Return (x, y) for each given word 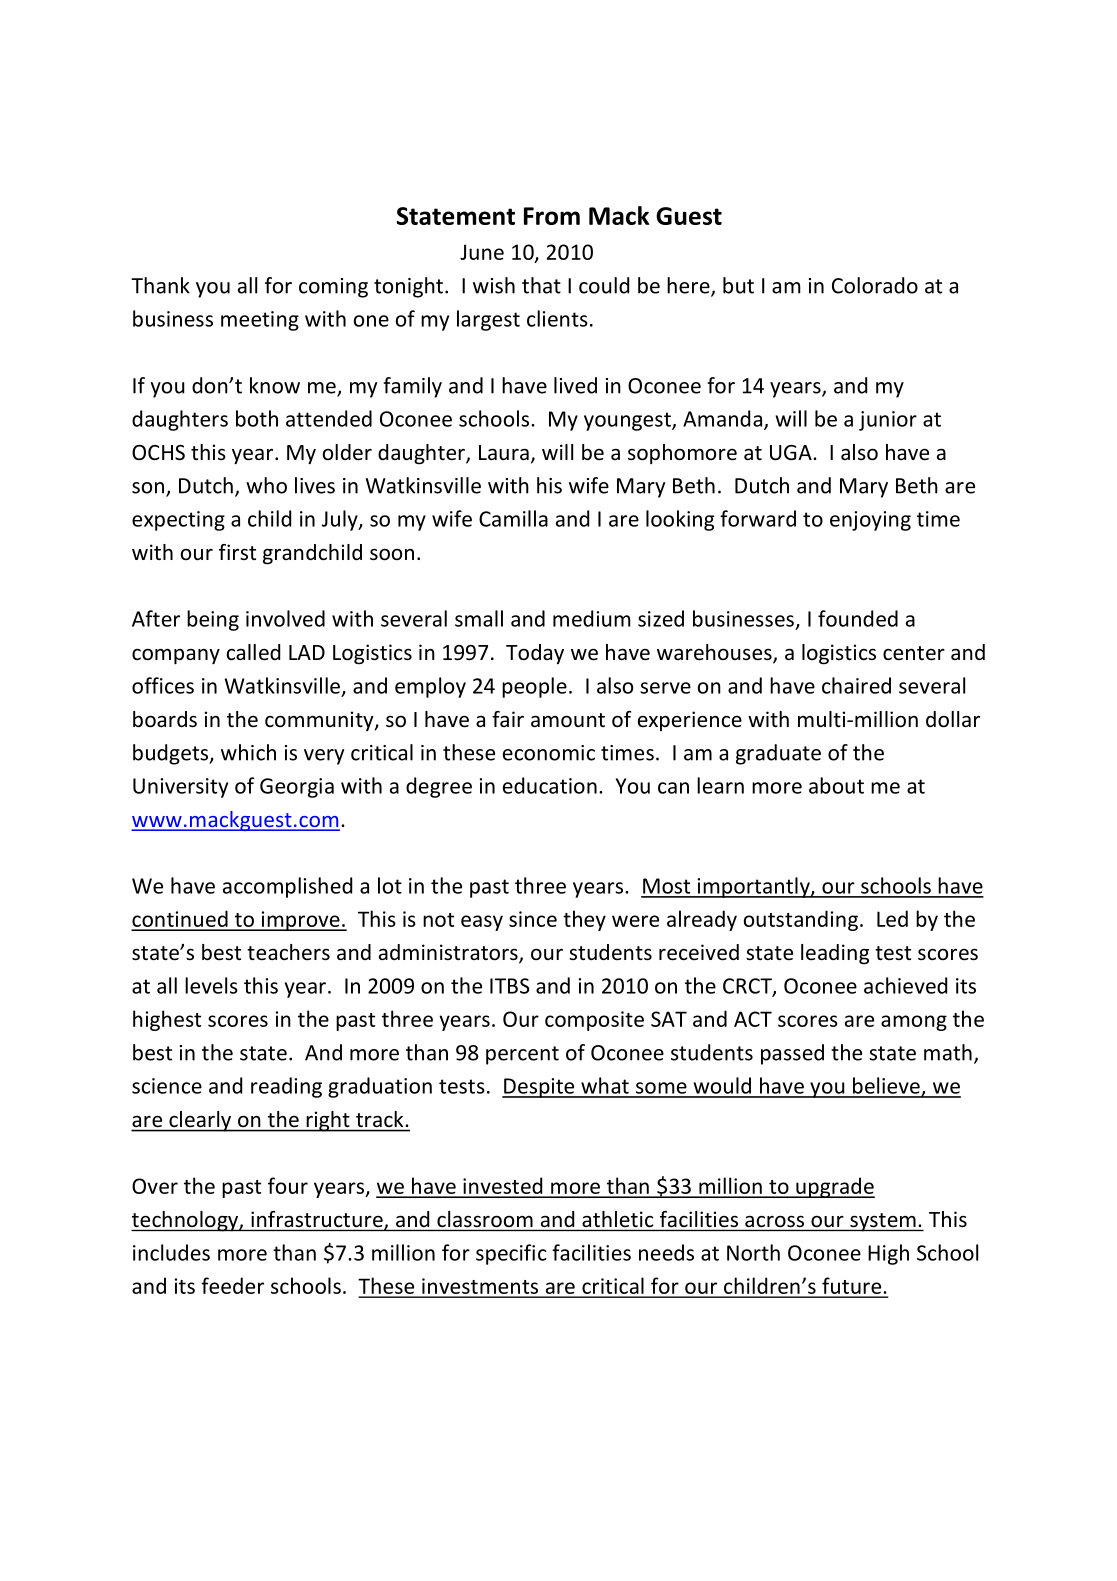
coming (333, 288)
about (836, 785)
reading (286, 1087)
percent (522, 1055)
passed (792, 1054)
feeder (232, 1285)
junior (888, 421)
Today (535, 654)
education (550, 785)
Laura (504, 452)
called (253, 652)
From (552, 216)
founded (858, 618)
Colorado (875, 285)
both (257, 418)
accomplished (287, 887)
